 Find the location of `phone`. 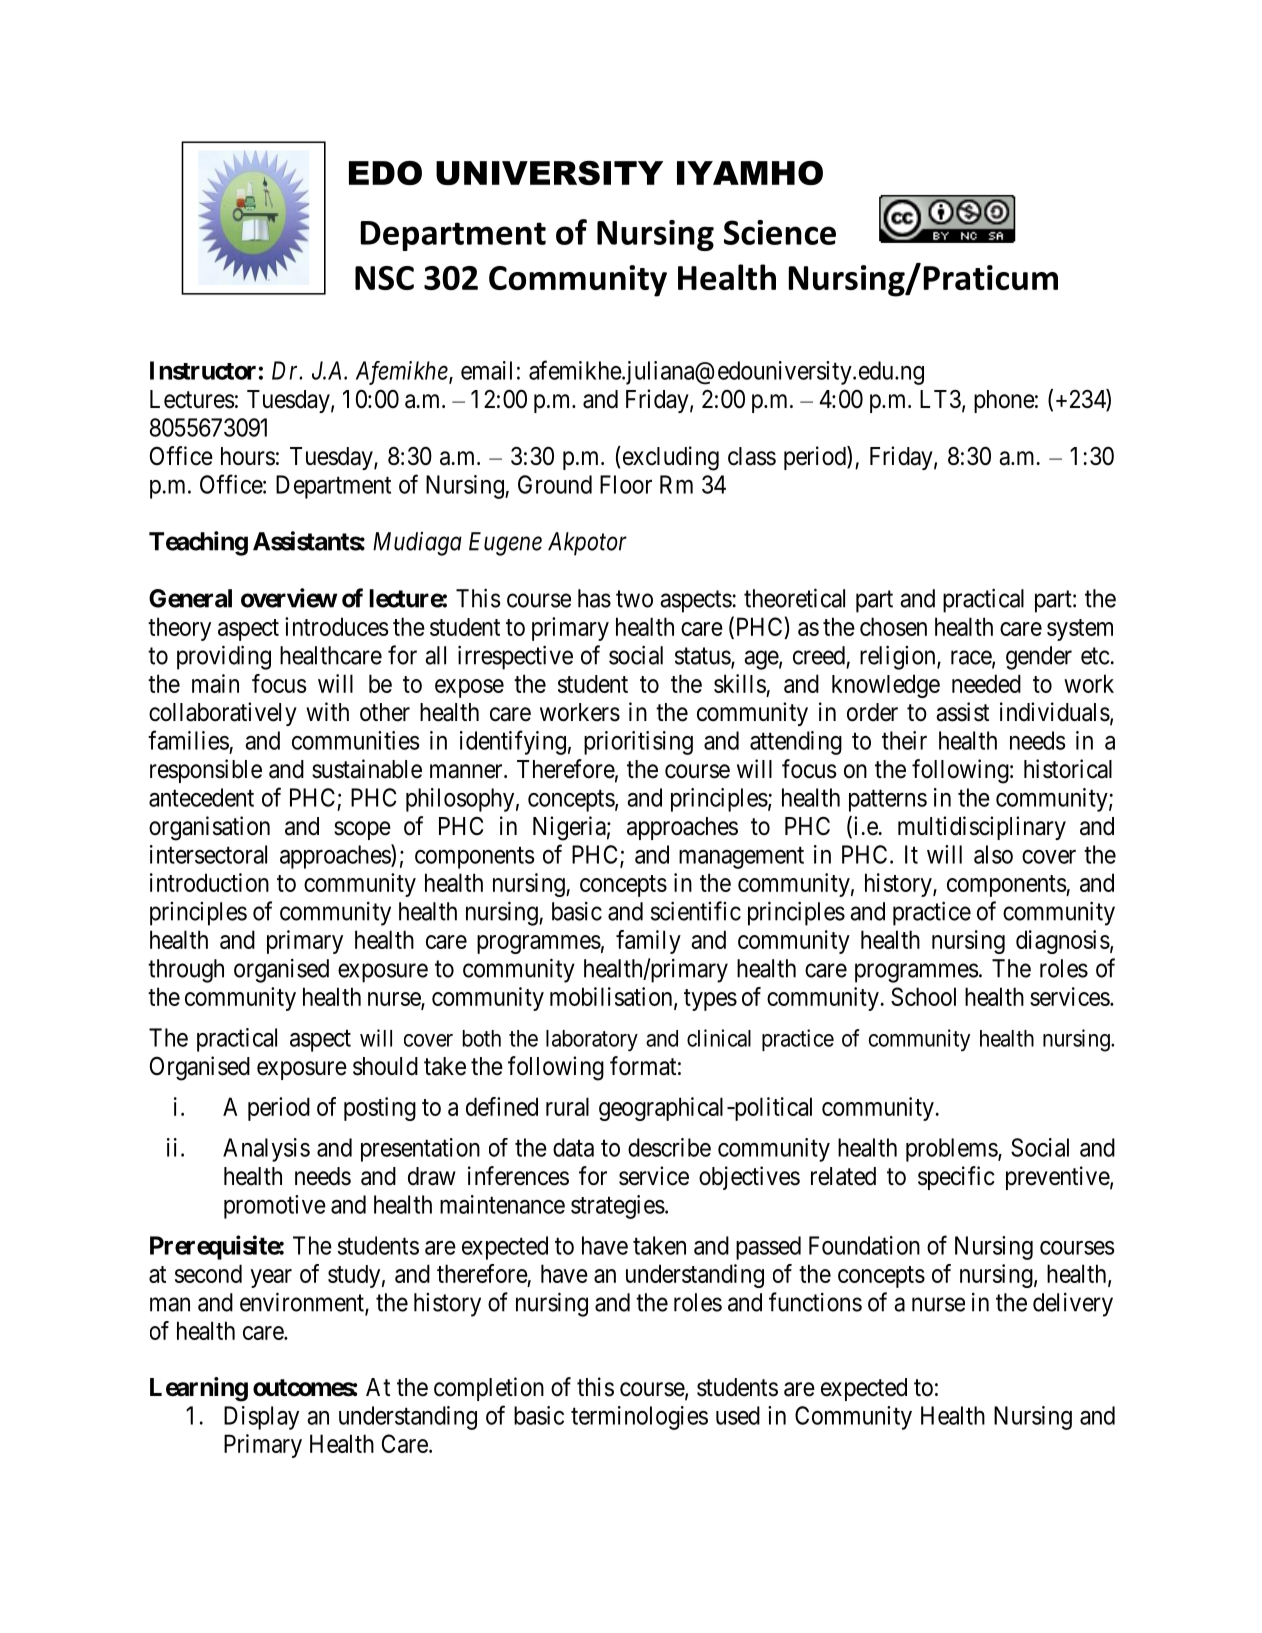

phone is located at coordinates (1004, 401).
